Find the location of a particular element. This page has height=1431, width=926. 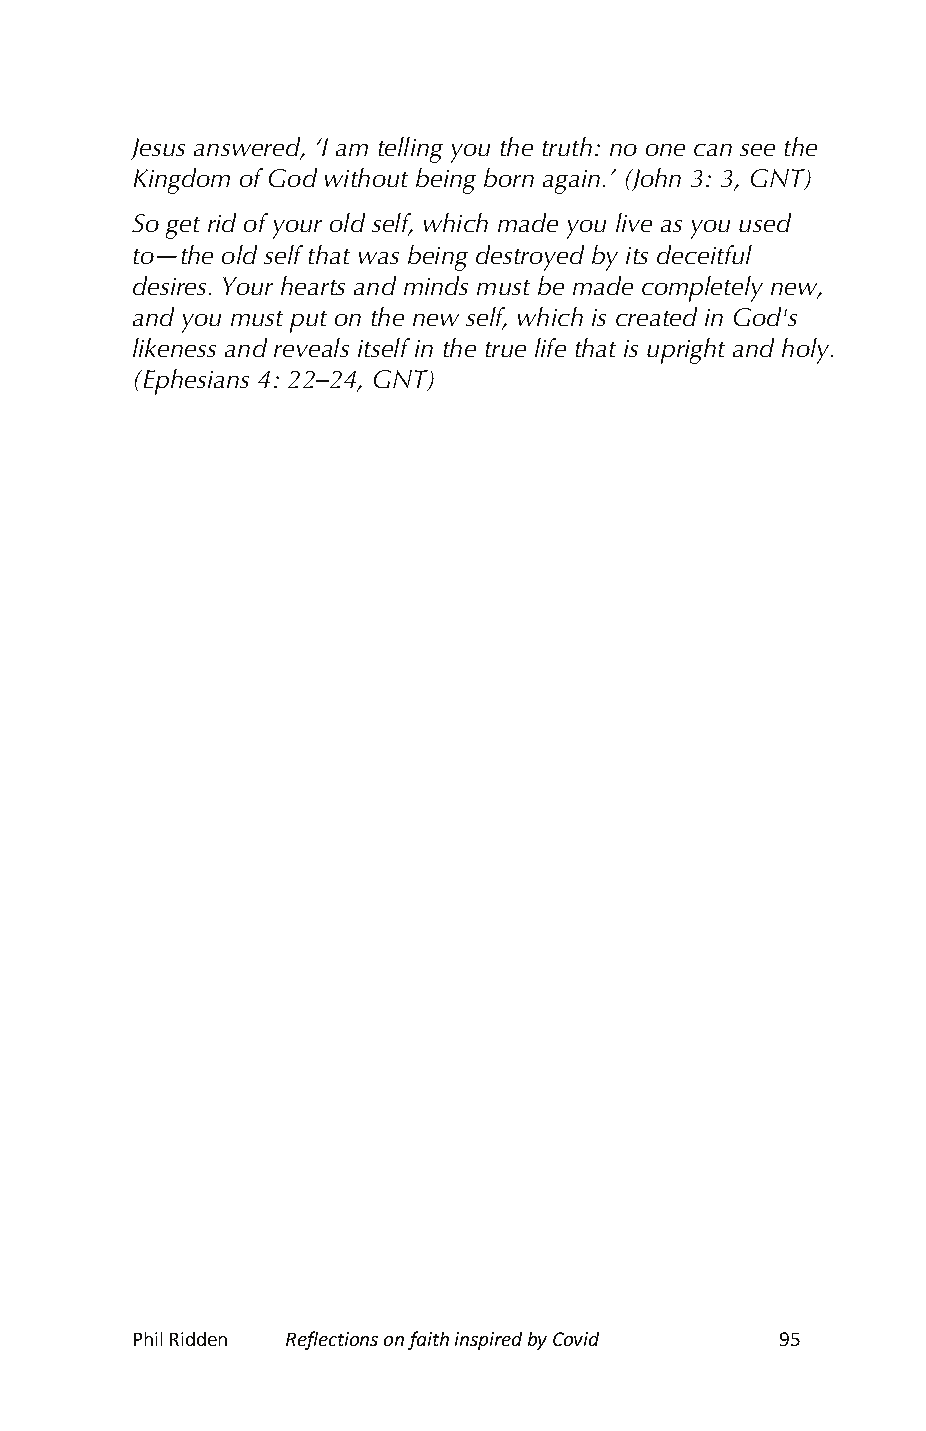

born is located at coordinates (509, 177).
